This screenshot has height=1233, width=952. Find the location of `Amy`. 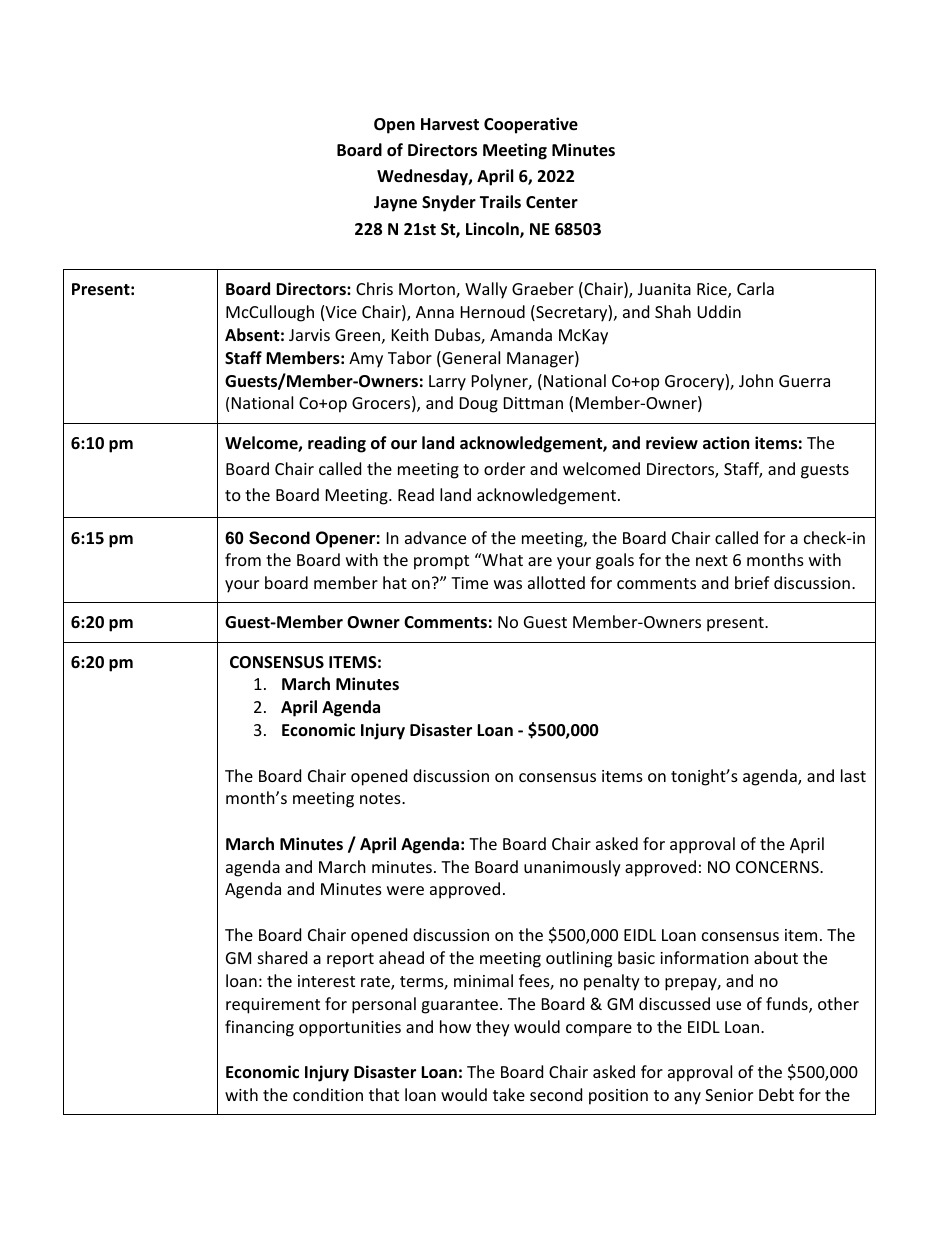

Amy is located at coordinates (366, 360).
